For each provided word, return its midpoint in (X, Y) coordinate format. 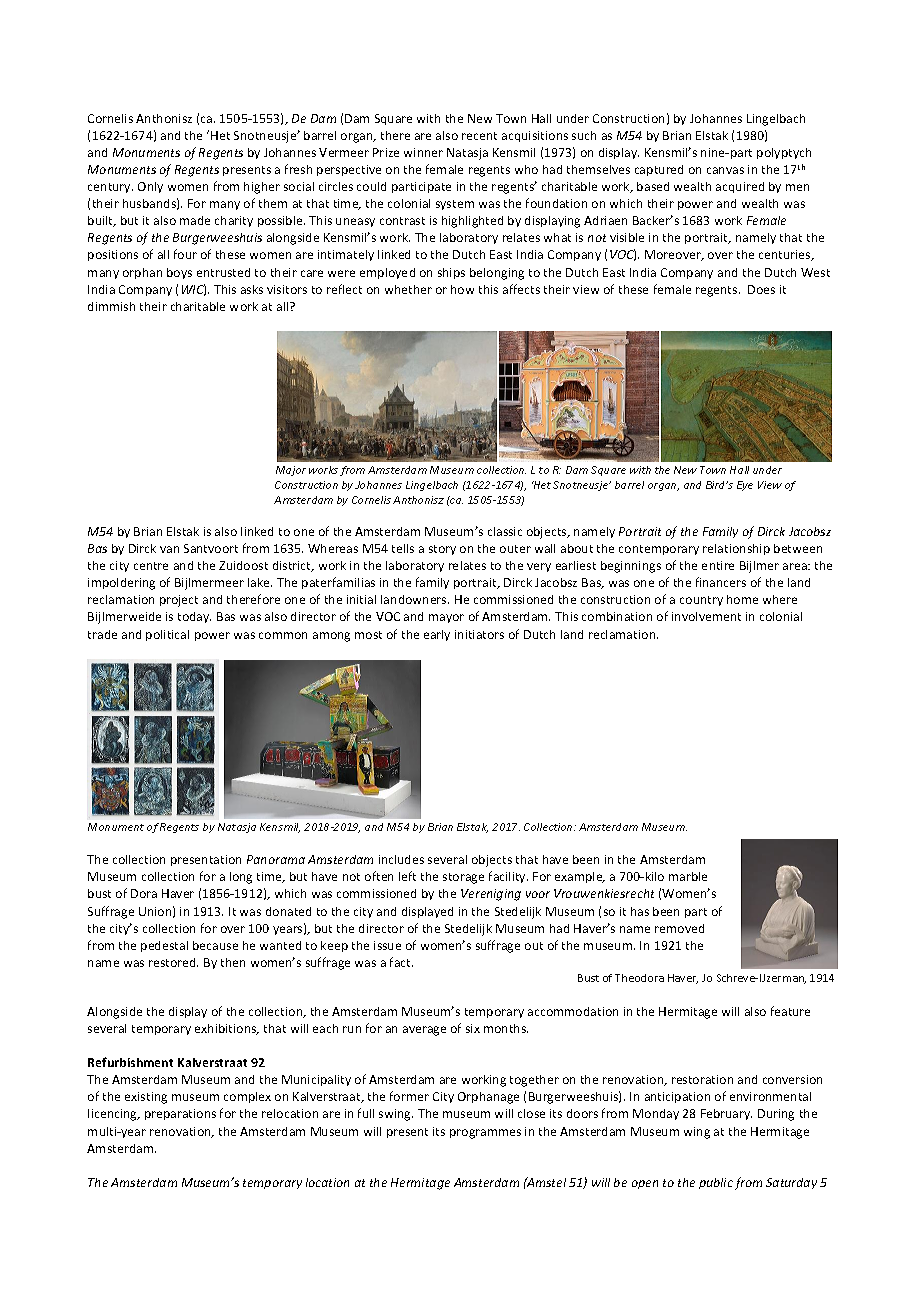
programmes (485, 1134)
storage (463, 878)
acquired (740, 187)
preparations (180, 1114)
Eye (745, 486)
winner (423, 152)
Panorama (276, 859)
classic (505, 531)
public (716, 1183)
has (640, 911)
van (169, 549)
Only (150, 187)
